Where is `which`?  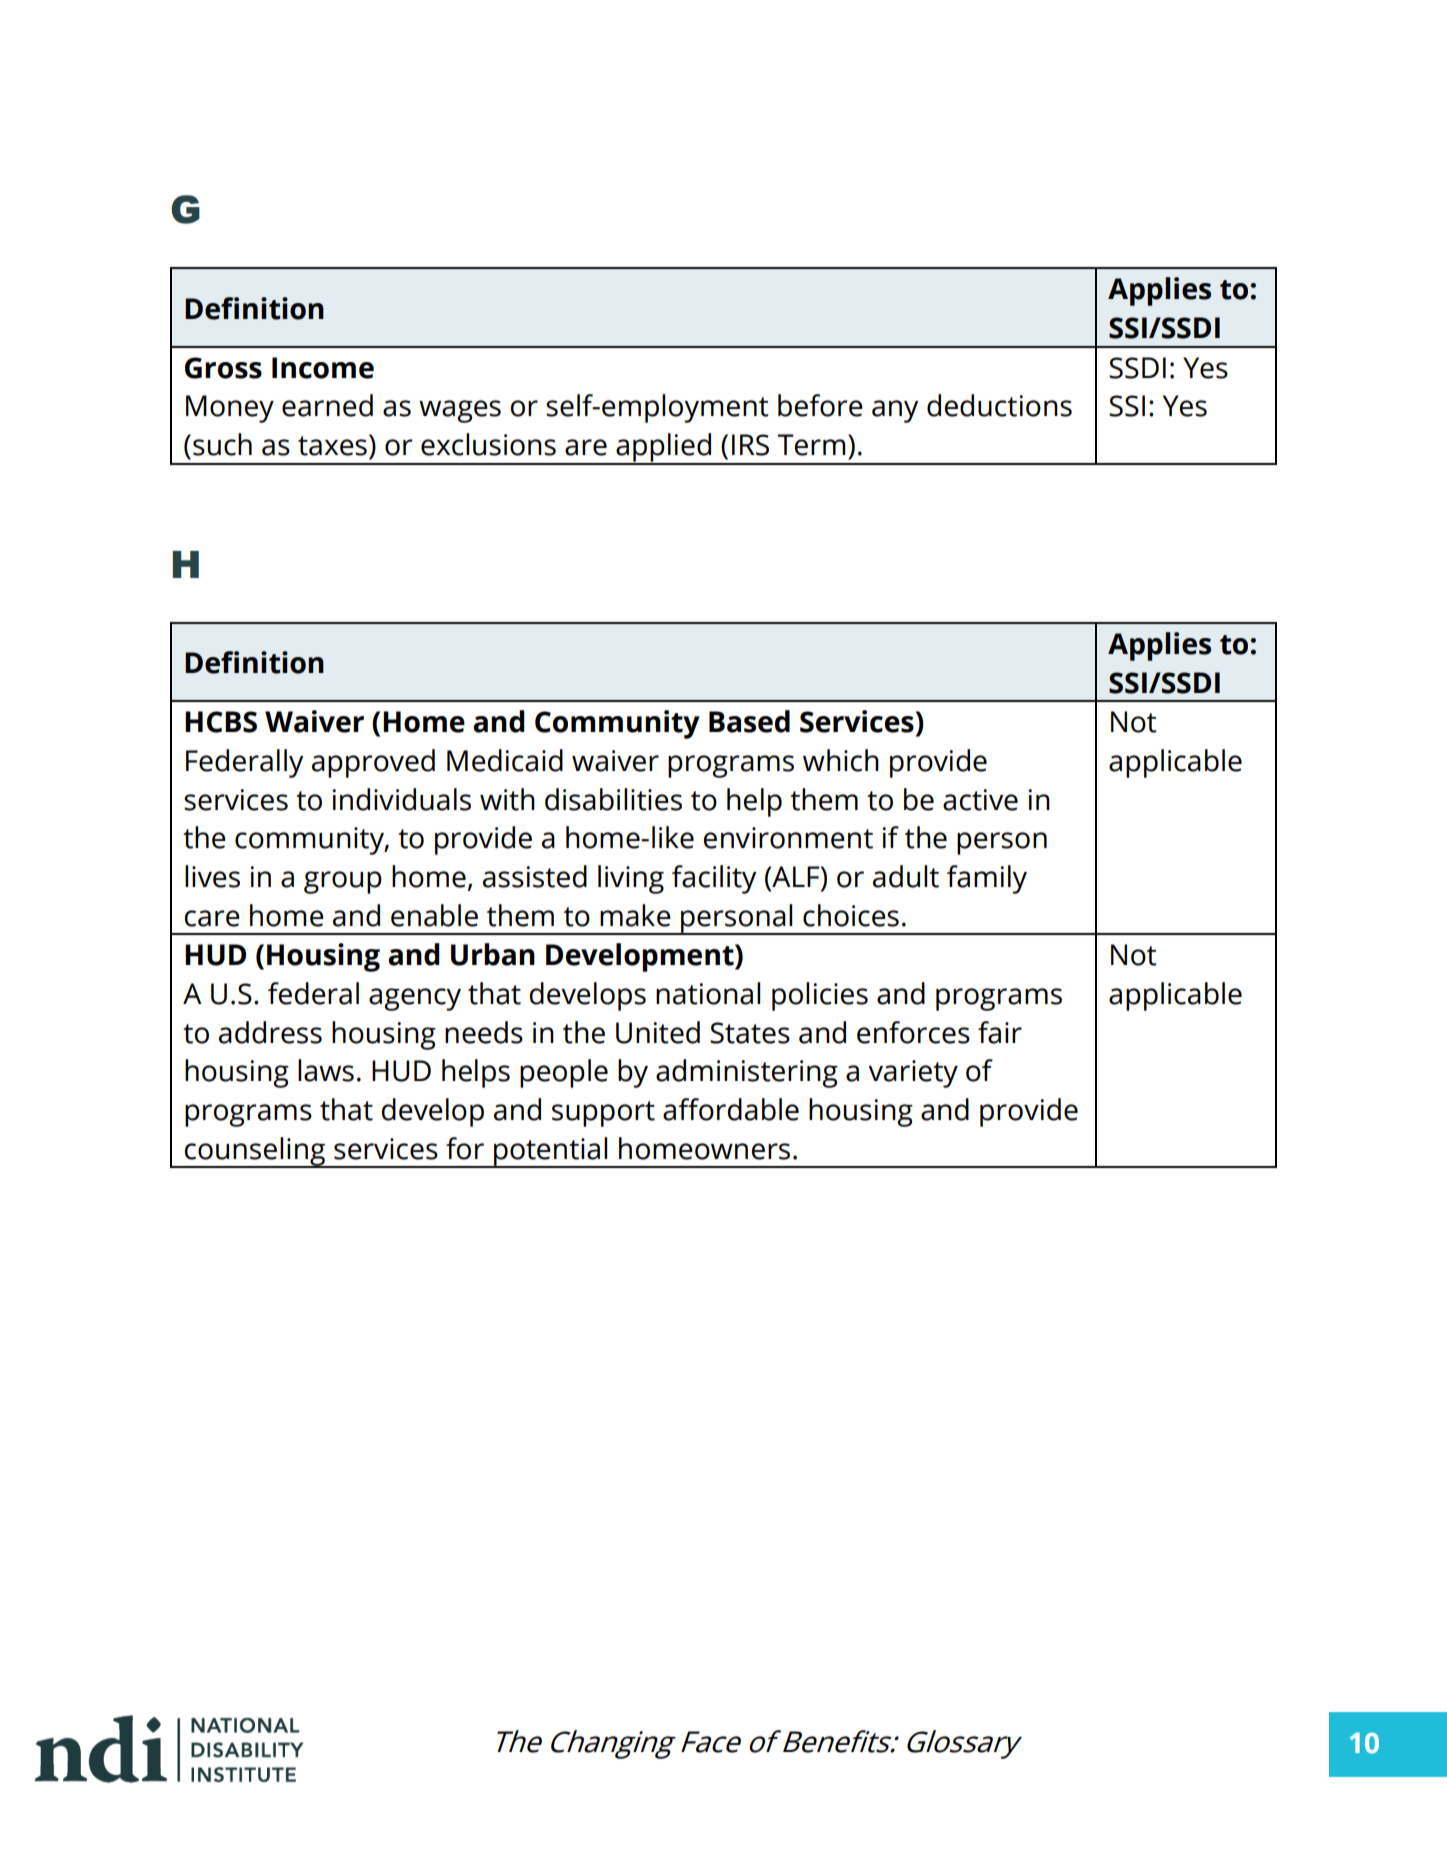
which is located at coordinates (841, 760).
